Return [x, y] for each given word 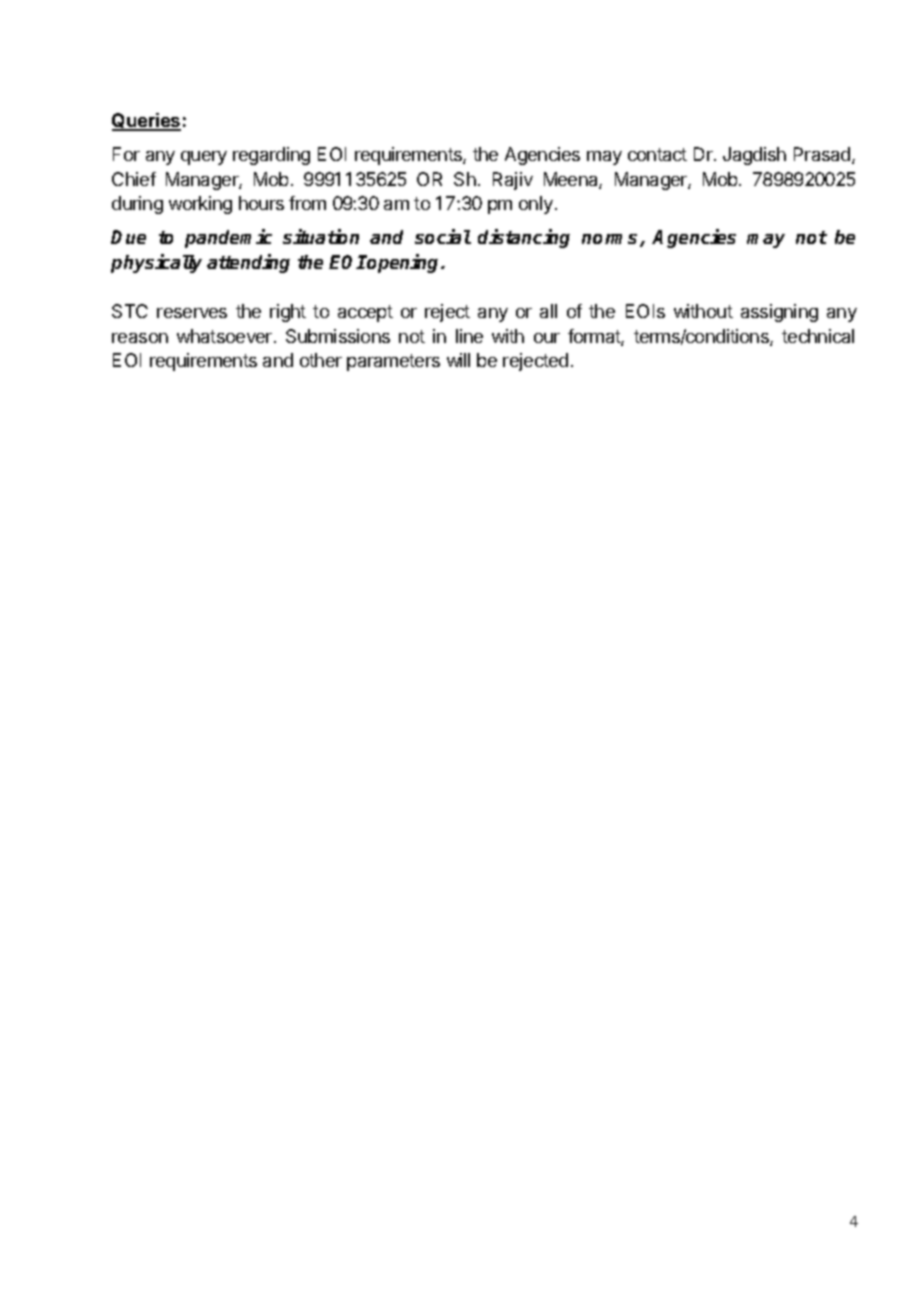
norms [611, 240]
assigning [779, 313]
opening [404, 263]
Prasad [823, 155]
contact [657, 154]
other [321, 360]
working [200, 205]
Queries [146, 122]
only [536, 205]
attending [248, 263]
